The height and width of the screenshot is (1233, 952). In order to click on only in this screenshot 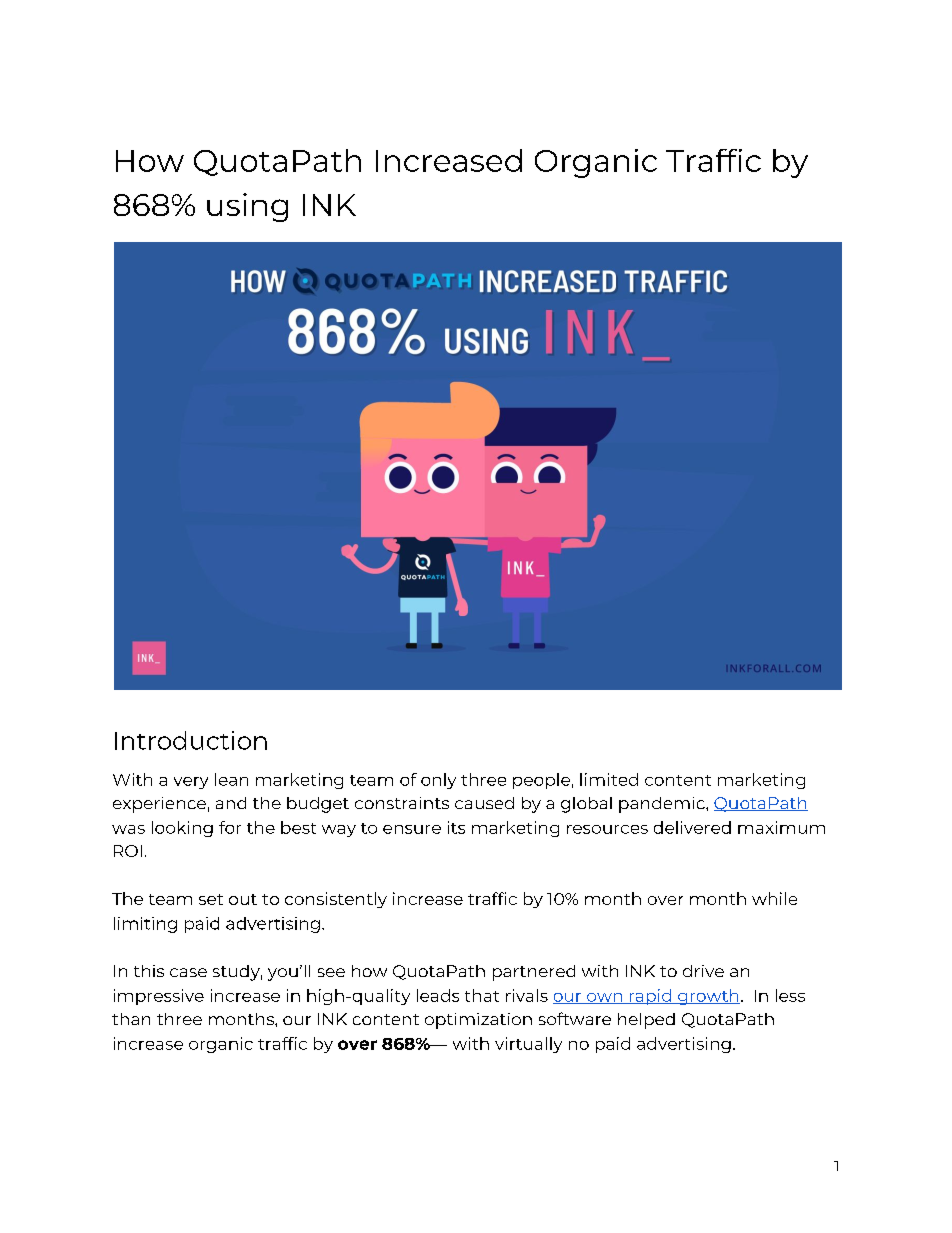, I will do `click(438, 781)`.
